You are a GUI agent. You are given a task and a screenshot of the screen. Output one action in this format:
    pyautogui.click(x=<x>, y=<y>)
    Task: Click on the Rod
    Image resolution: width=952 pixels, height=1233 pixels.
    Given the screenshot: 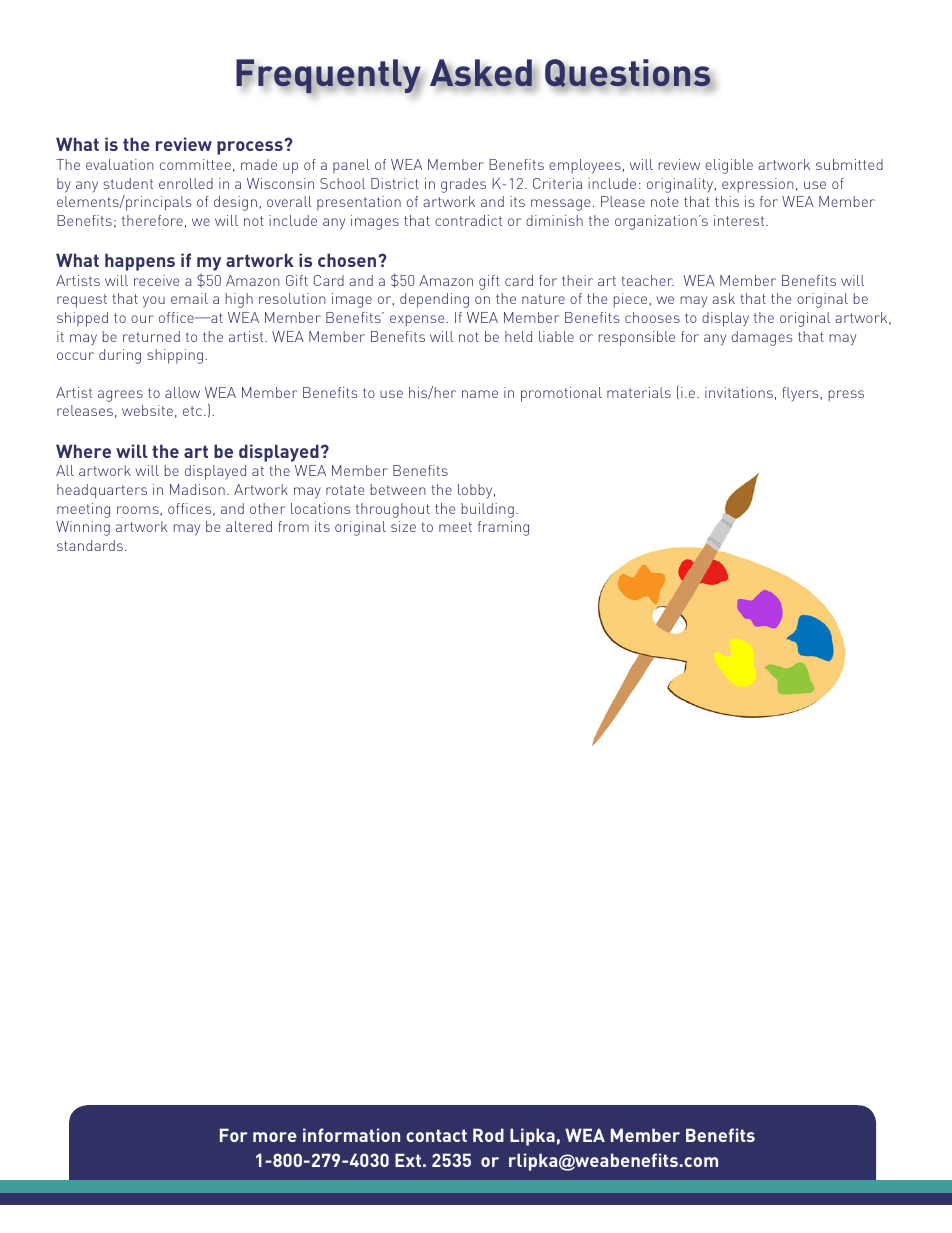 What is the action you would take?
    pyautogui.click(x=488, y=1135)
